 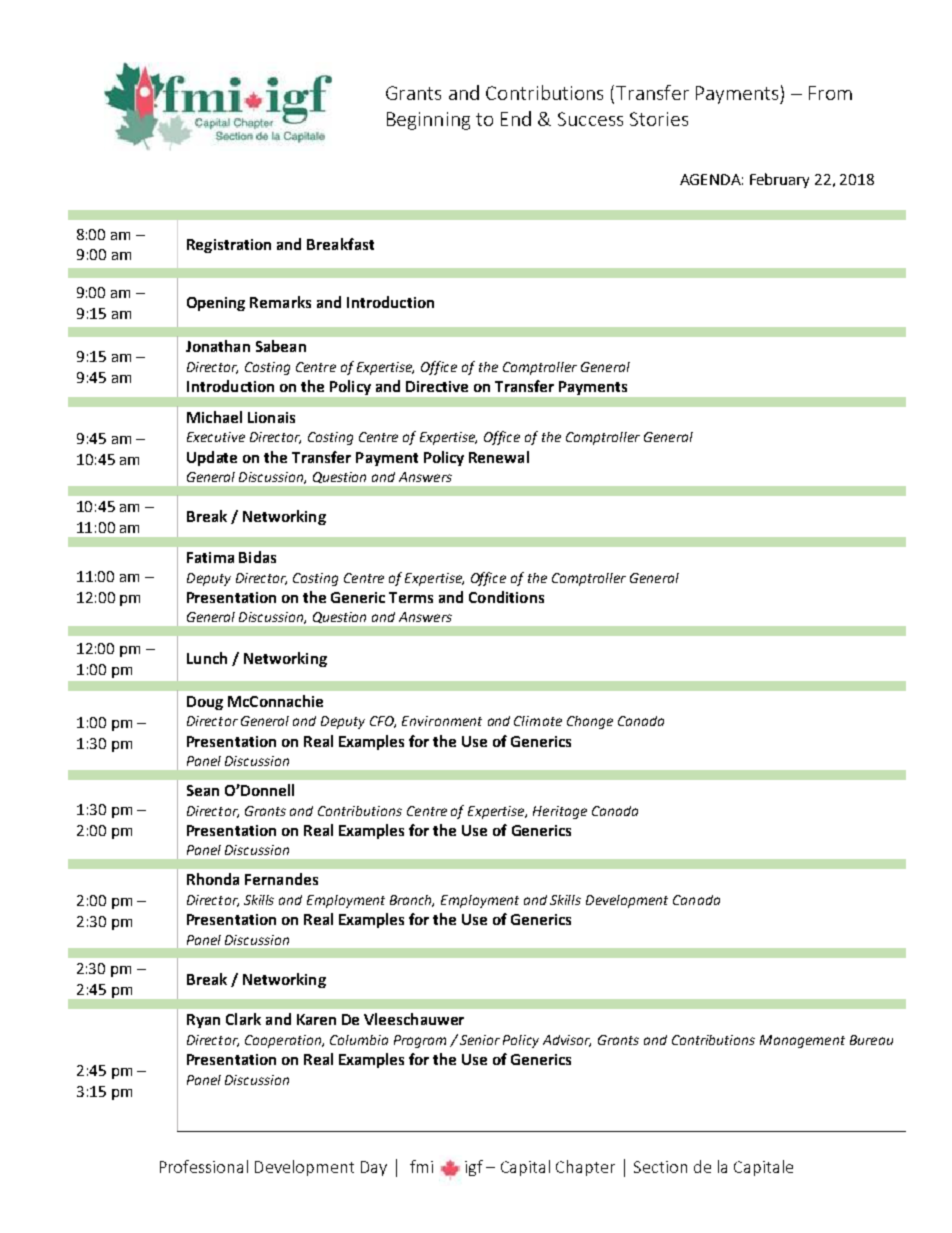 What do you see at coordinates (590, 722) in the screenshot?
I see `Change` at bounding box center [590, 722].
